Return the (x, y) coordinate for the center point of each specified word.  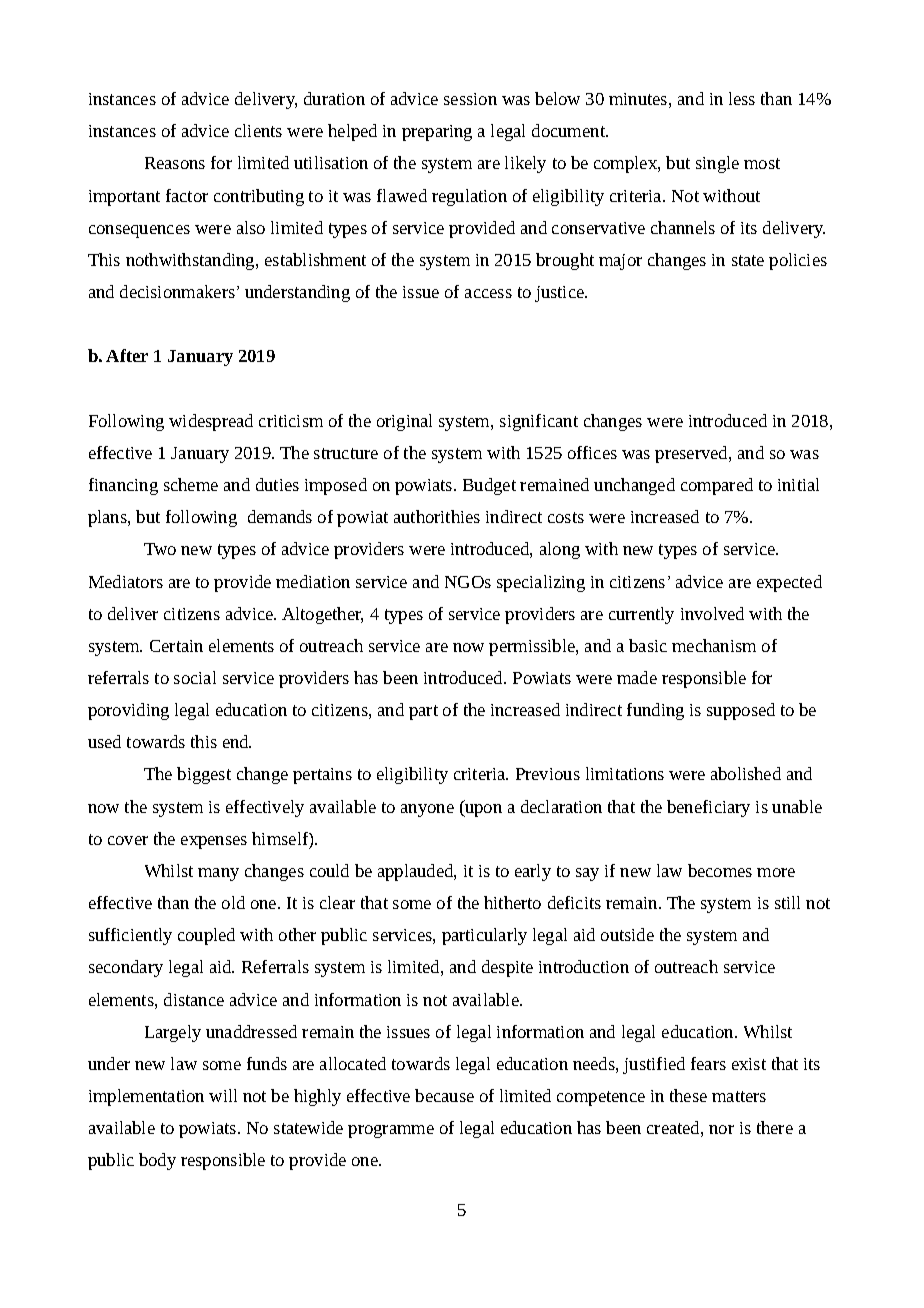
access (488, 293)
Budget (489, 486)
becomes (720, 870)
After (127, 355)
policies (798, 261)
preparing (437, 133)
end (237, 741)
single (717, 164)
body (157, 1161)
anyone (427, 810)
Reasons (175, 163)
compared (717, 486)
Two (160, 549)
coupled (206, 936)
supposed (741, 711)
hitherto (512, 902)
